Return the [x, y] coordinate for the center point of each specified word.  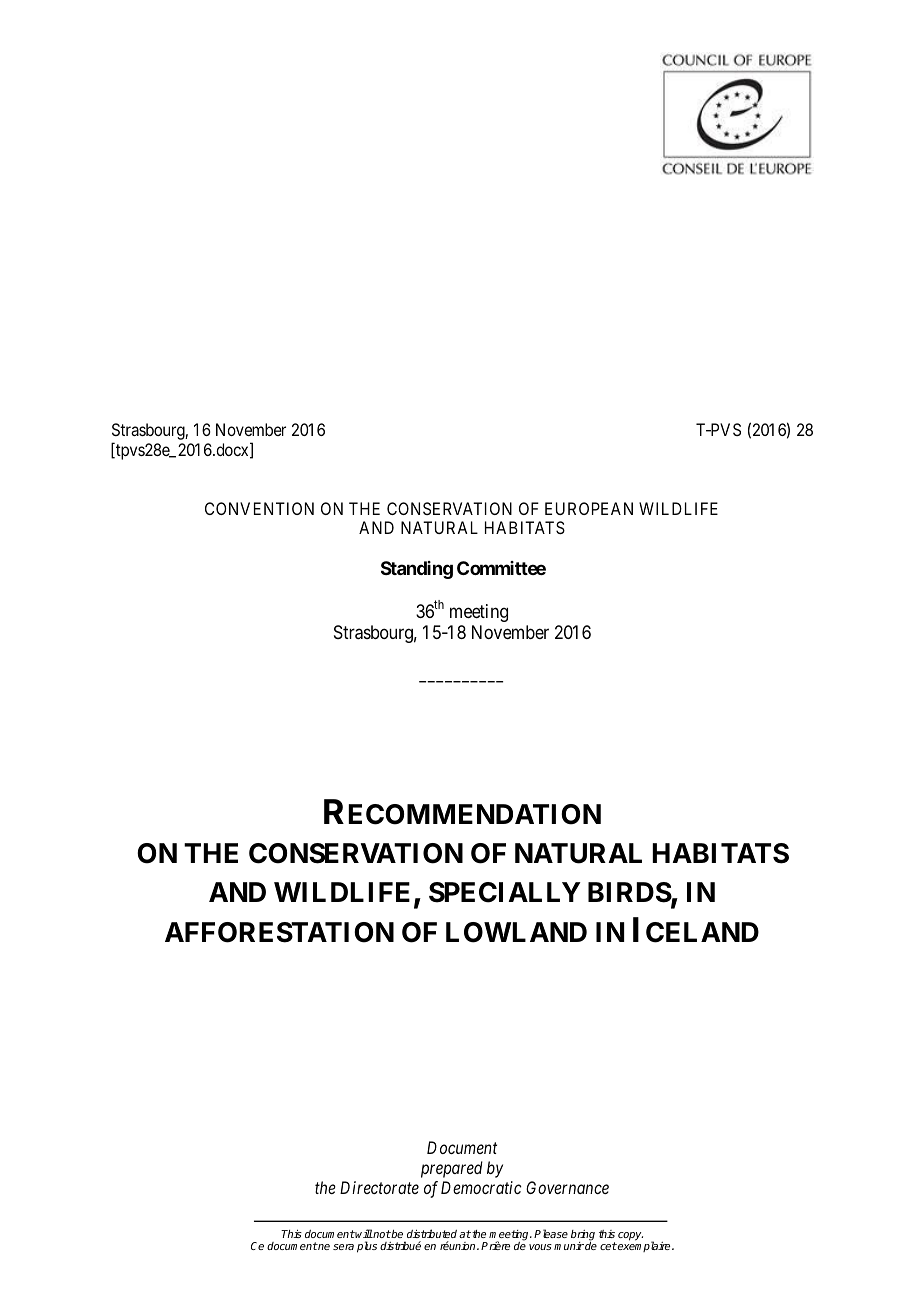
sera [343, 1247]
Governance [567, 1187]
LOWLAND [516, 932]
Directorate [379, 1187]
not [381, 1234]
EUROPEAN [589, 508]
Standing [417, 570]
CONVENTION [259, 508]
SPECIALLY [505, 892]
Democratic [481, 1187]
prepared [452, 1169]
